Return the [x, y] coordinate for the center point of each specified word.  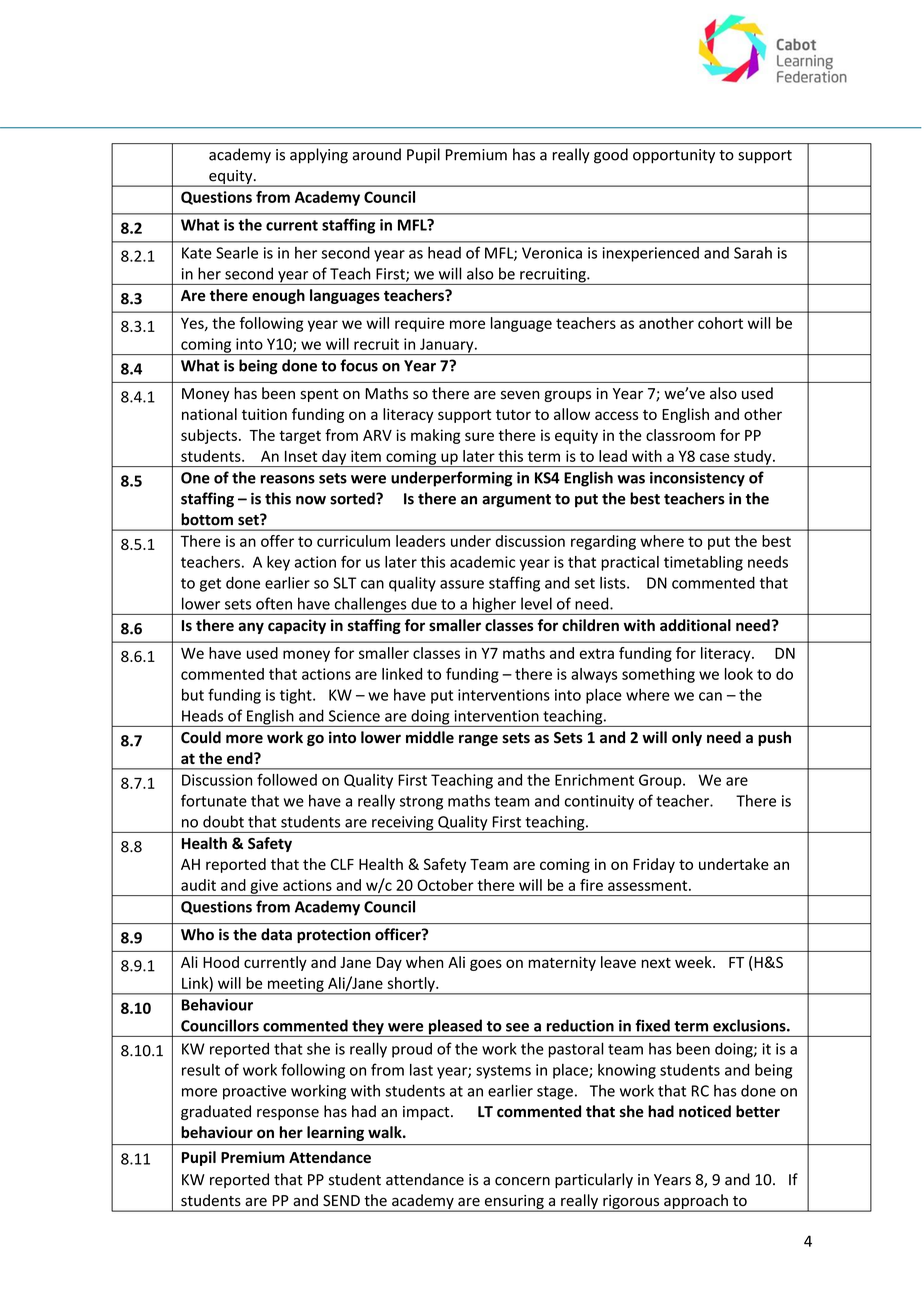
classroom [680, 435]
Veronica [552, 253]
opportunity [674, 156]
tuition [264, 414]
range [478, 740]
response [288, 1114]
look [739, 674]
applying [319, 156]
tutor [513, 415]
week [694, 962]
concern [522, 1181]
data [276, 934]
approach [696, 1202]
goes [486, 965]
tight [297, 696]
